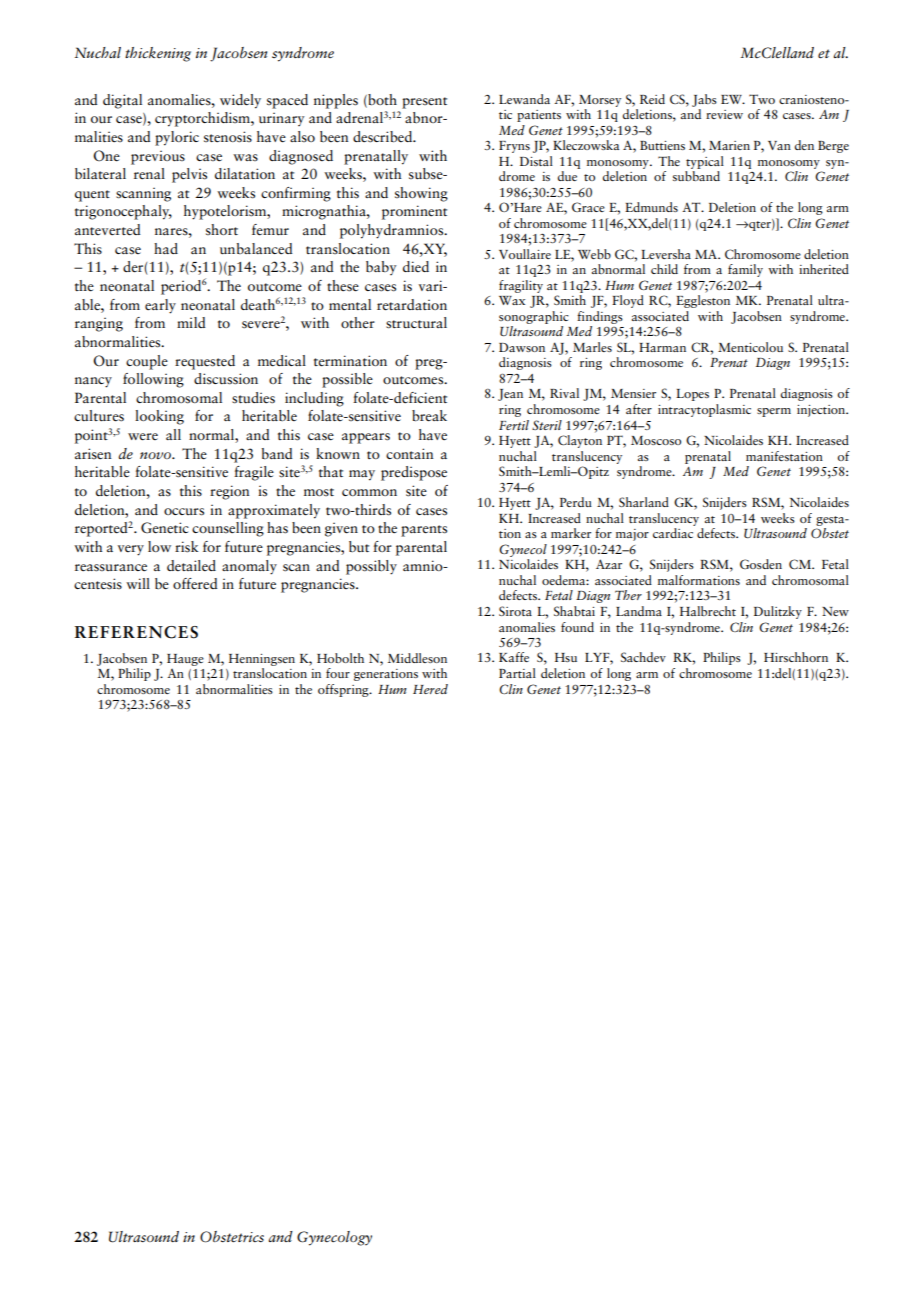 The height and width of the document is (1308, 924). What do you see at coordinates (745, 270) in the document?
I see `family` at bounding box center [745, 270].
